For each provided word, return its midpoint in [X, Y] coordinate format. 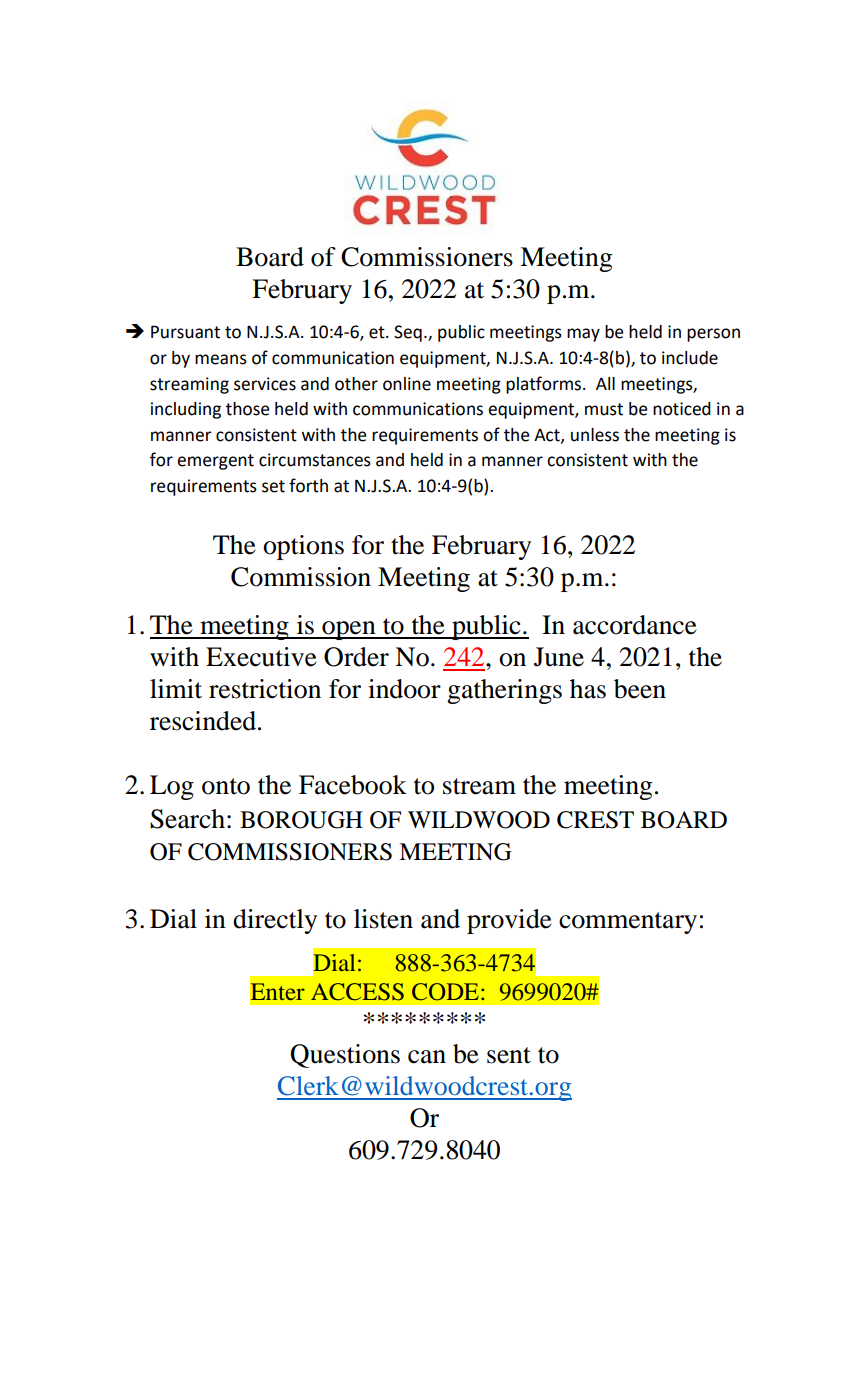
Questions [345, 1056]
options [303, 547]
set [273, 486]
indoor [404, 689]
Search [187, 819]
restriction [265, 689]
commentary [628, 923]
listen [383, 919]
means [221, 359]
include [690, 358]
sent [509, 1055]
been [640, 689]
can [427, 1057]
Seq [408, 333]
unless [595, 435]
